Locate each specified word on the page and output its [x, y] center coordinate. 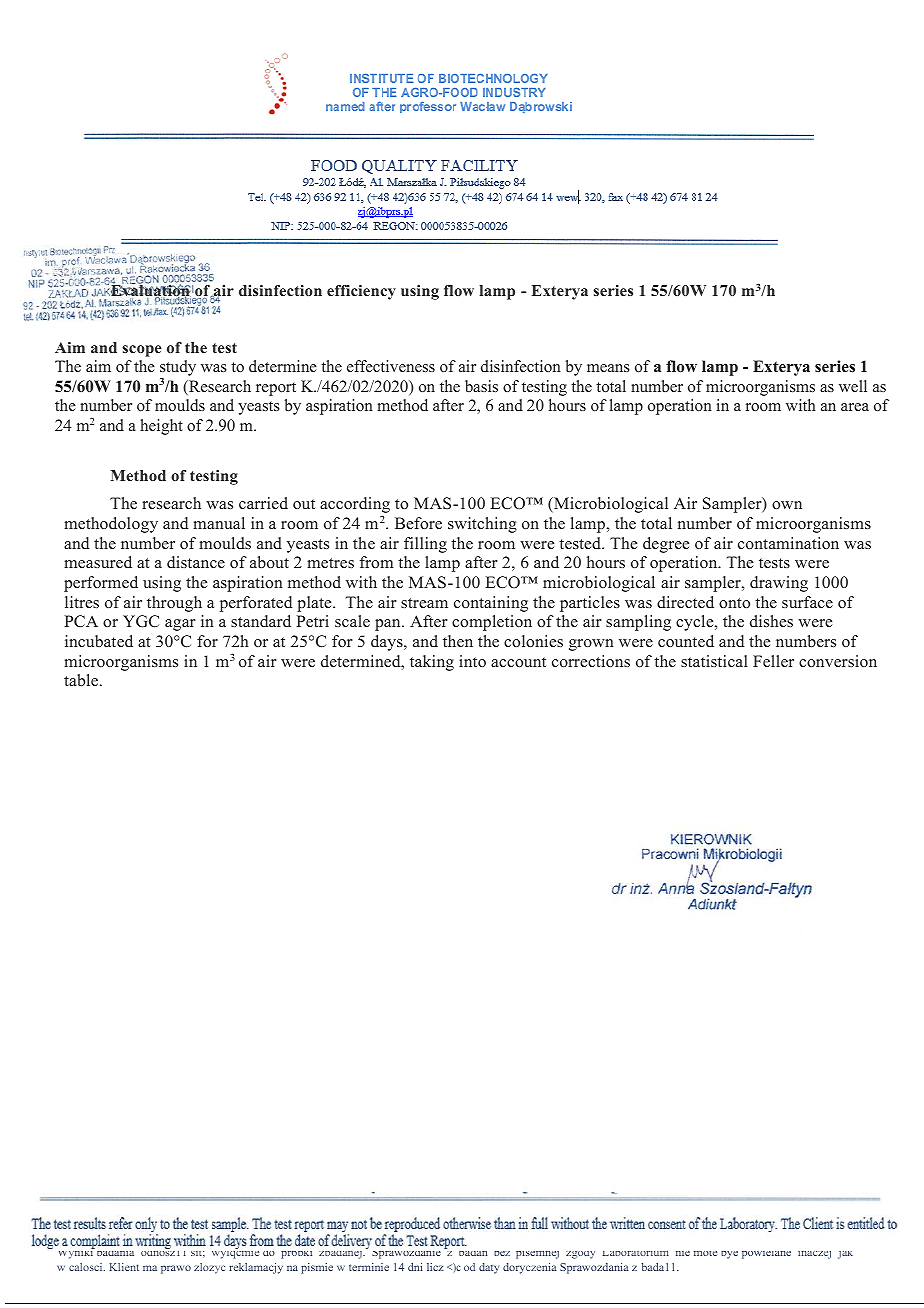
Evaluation [150, 291]
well [853, 386]
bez [502, 1253]
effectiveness [391, 366]
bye [729, 1255]
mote [705, 1253]
